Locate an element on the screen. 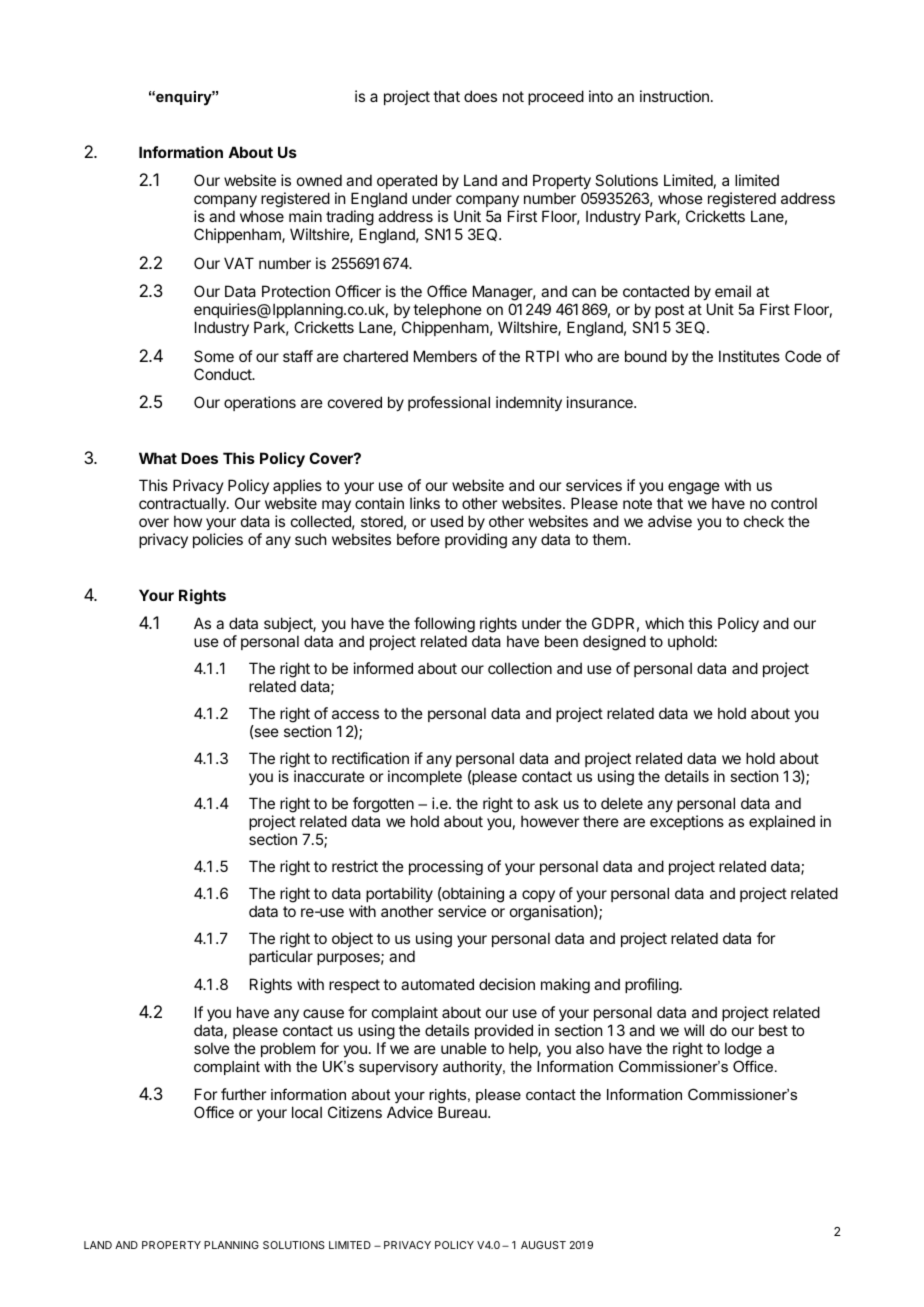 Image resolution: width=924 pixels, height=1307 pixels. owned is located at coordinates (319, 180).
